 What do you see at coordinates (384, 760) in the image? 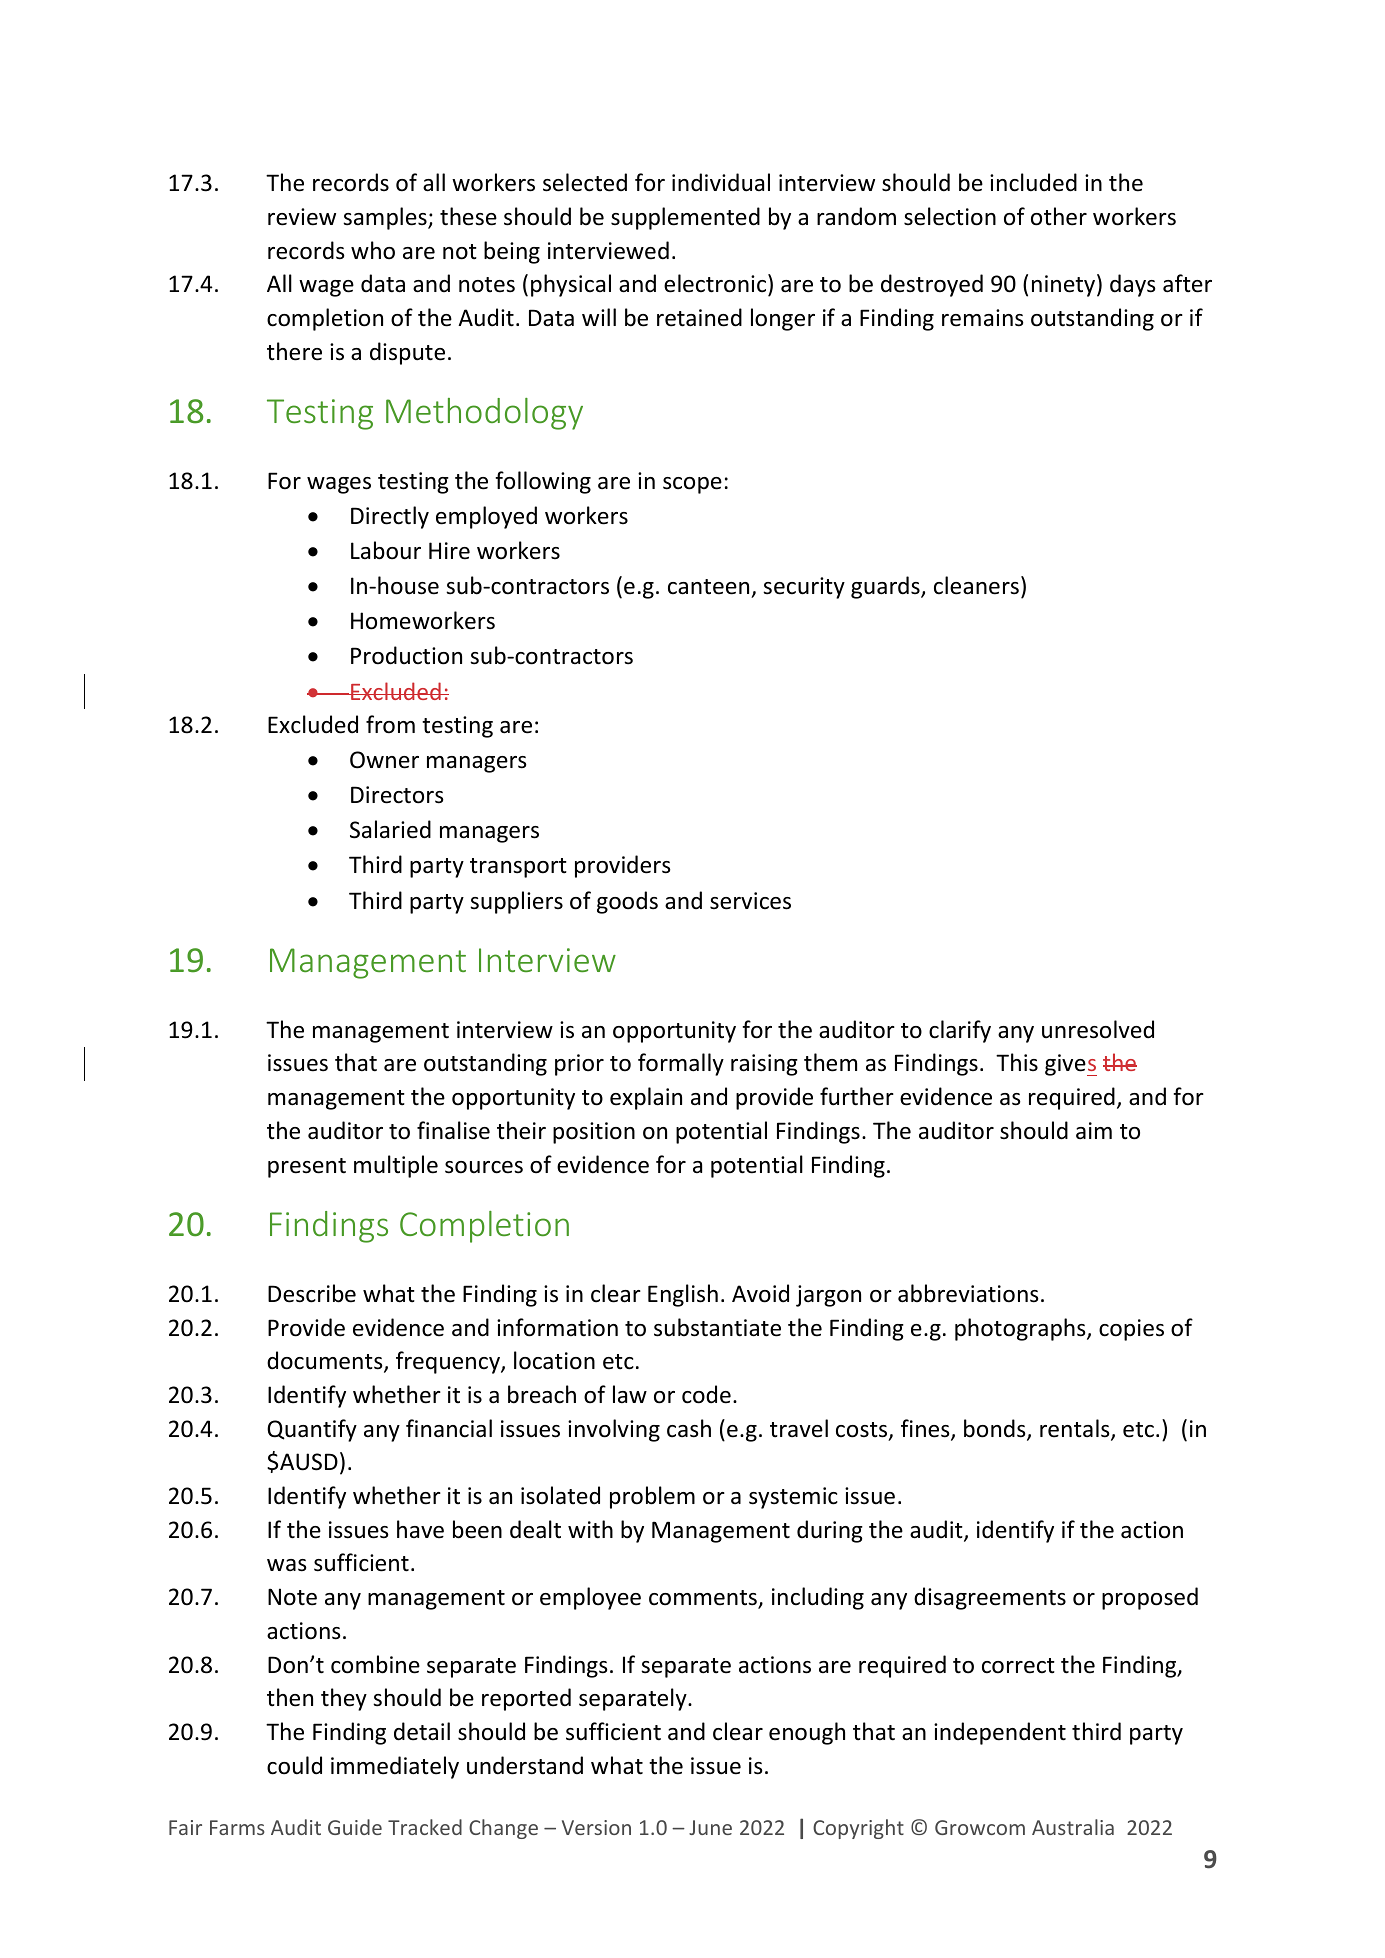
I see `Owner` at bounding box center [384, 760].
